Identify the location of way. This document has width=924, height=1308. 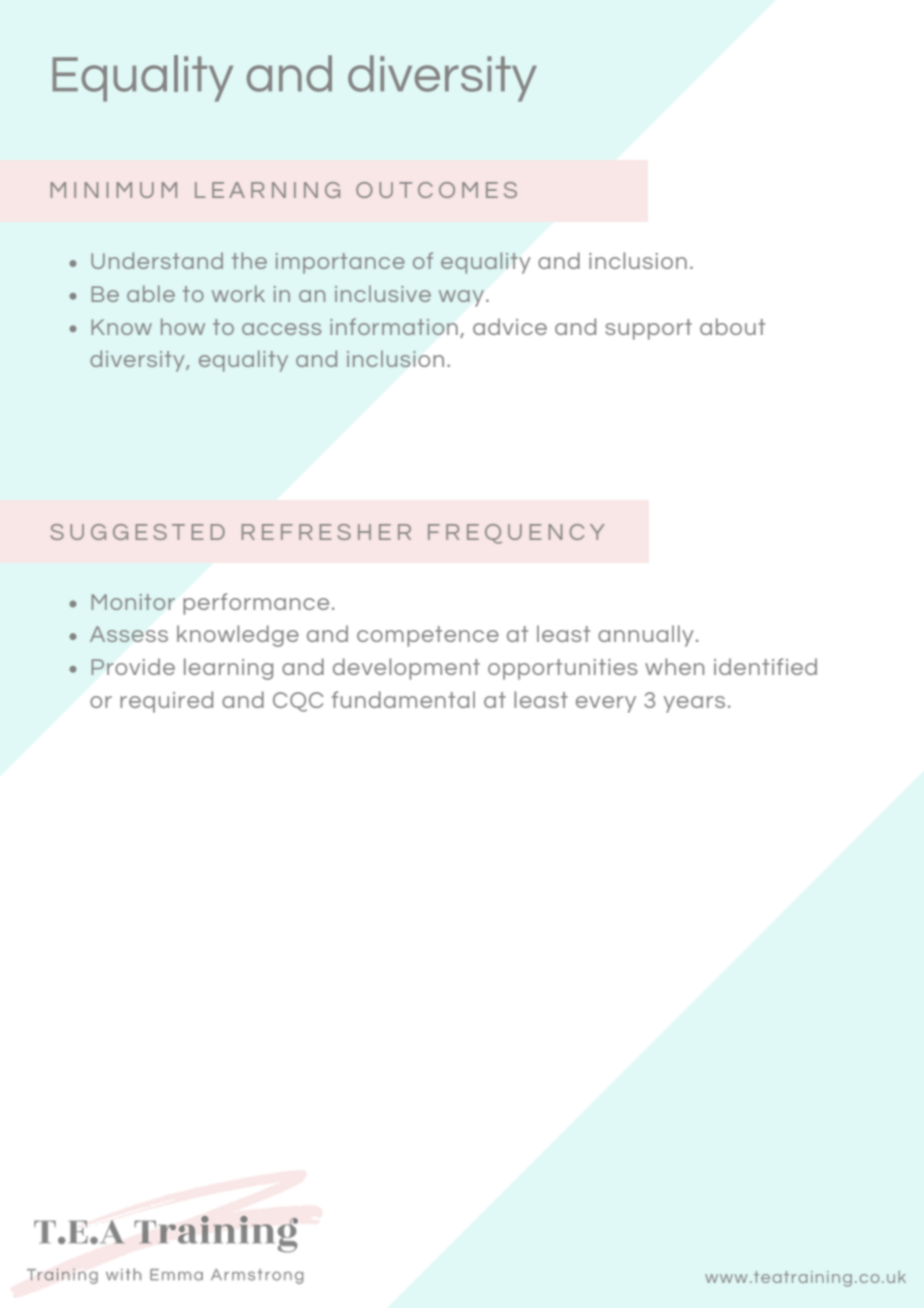
(461, 298).
